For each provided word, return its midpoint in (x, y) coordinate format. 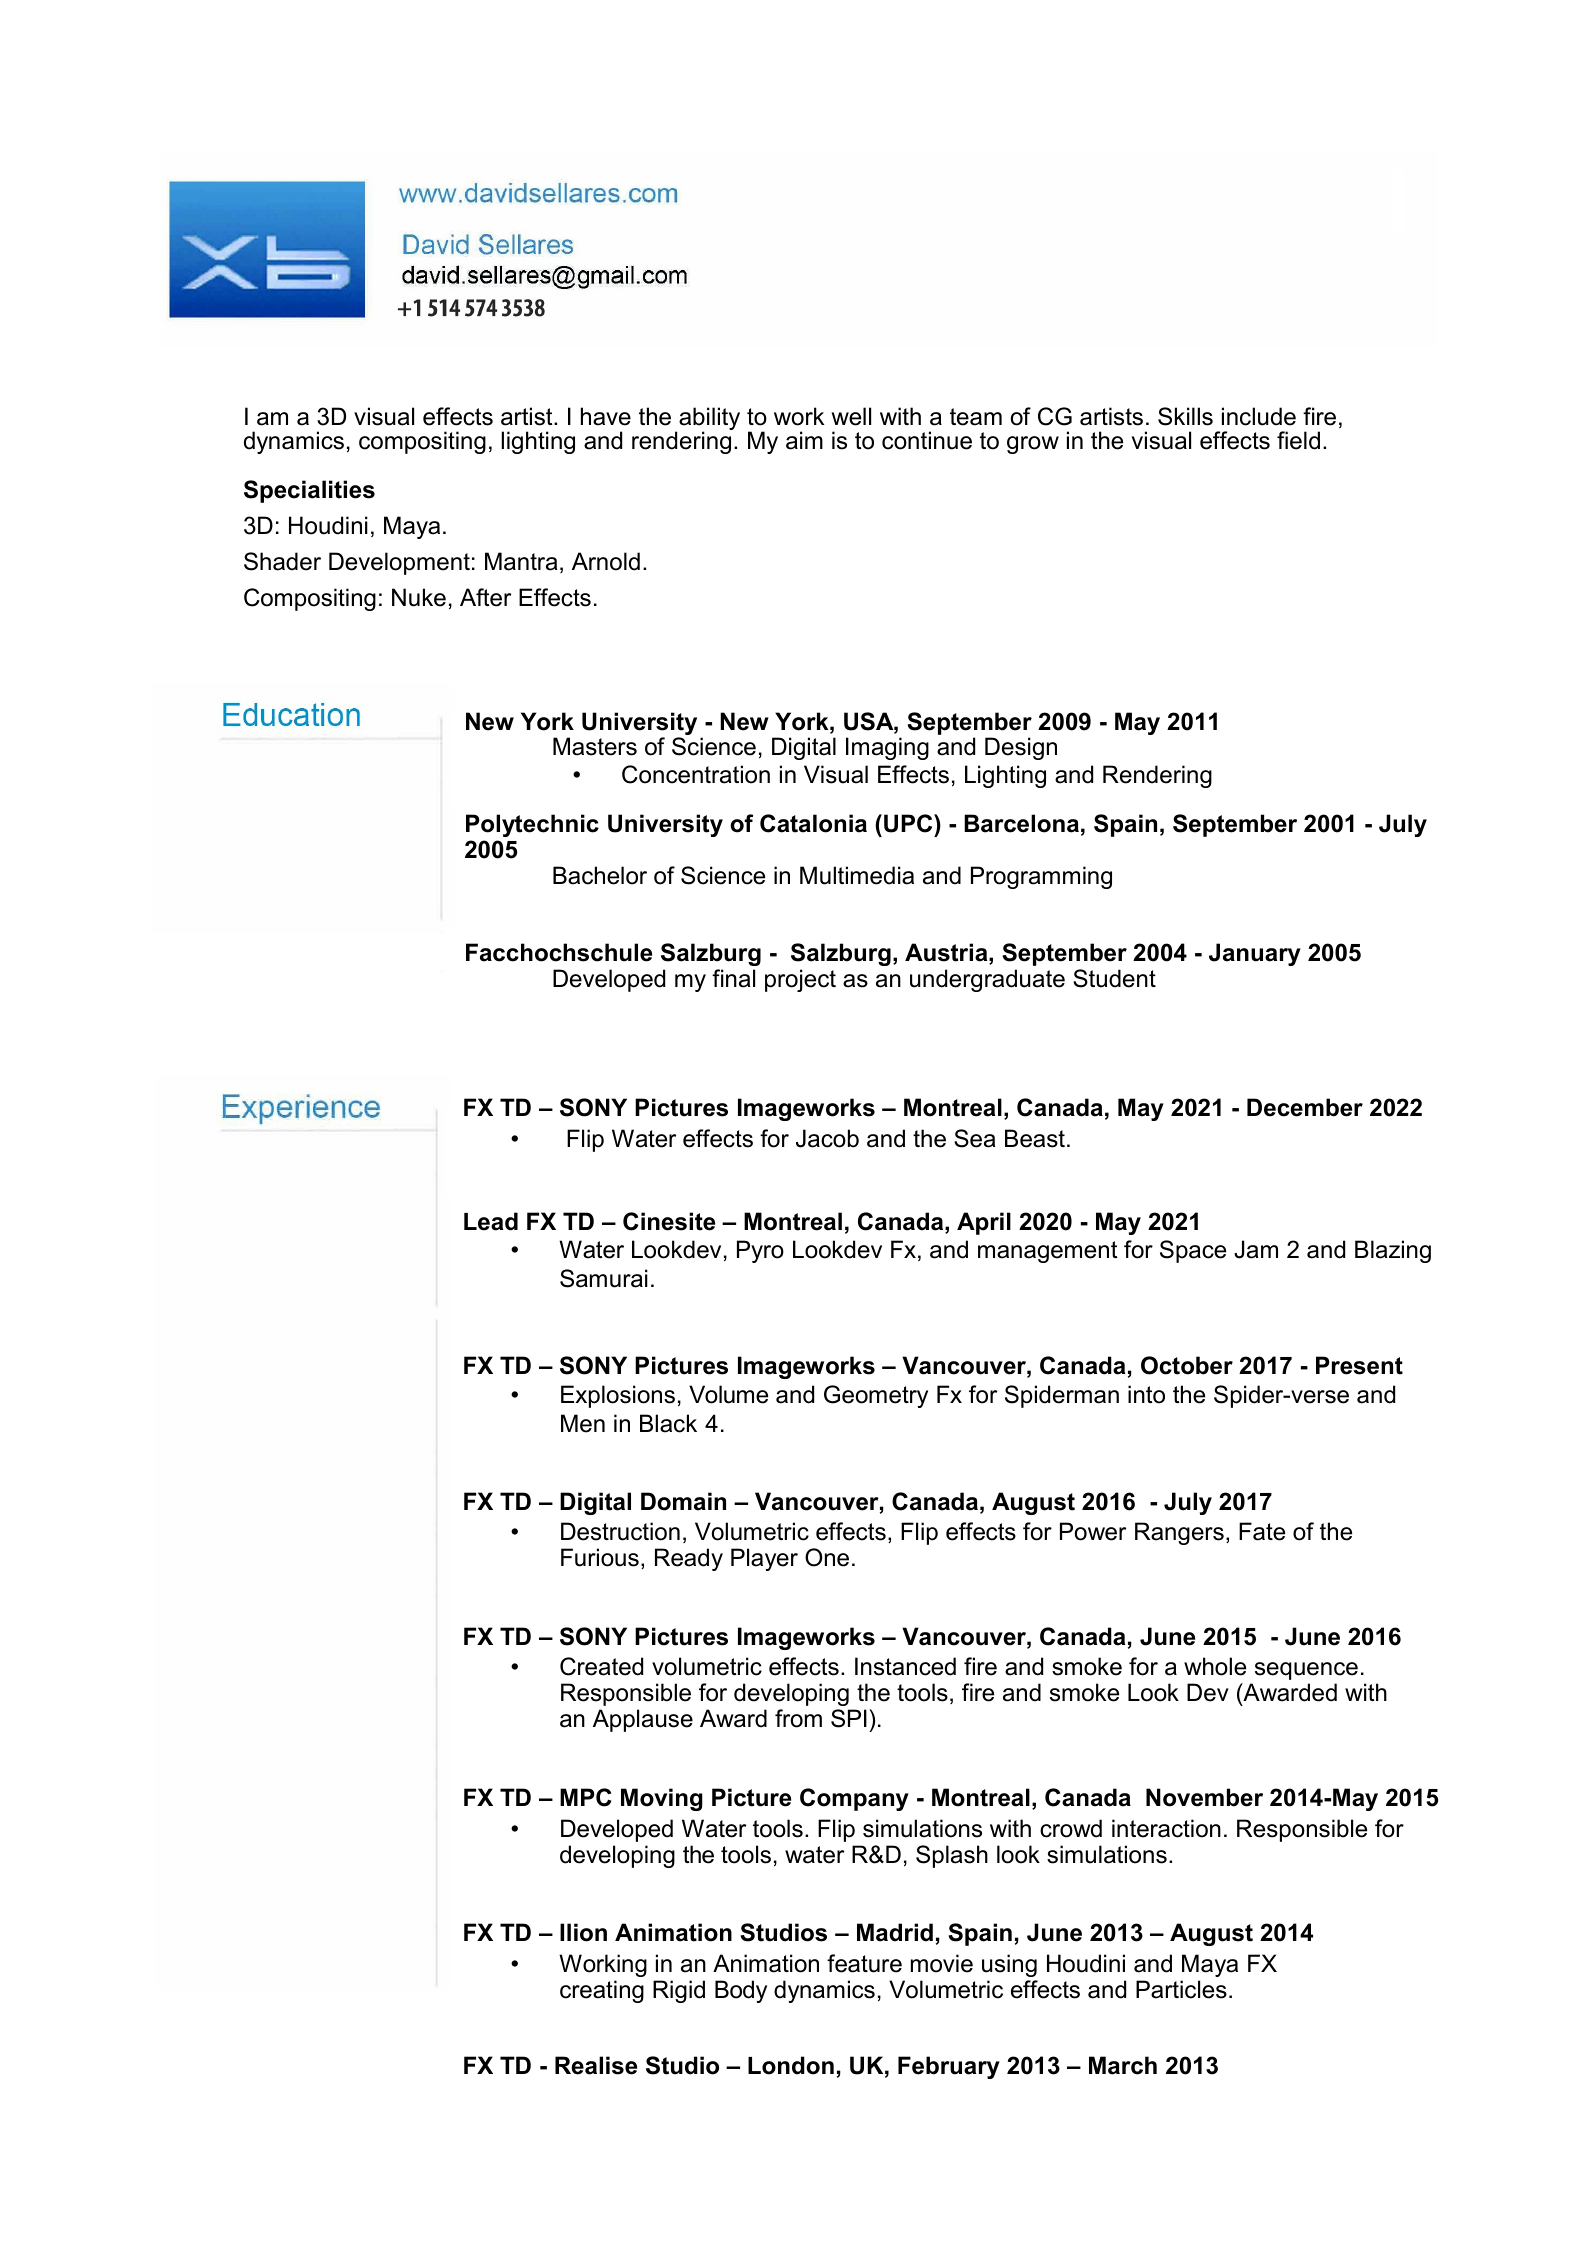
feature (864, 1963)
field (1298, 440)
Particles (1181, 1989)
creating (602, 1991)
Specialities (309, 491)
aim (804, 440)
